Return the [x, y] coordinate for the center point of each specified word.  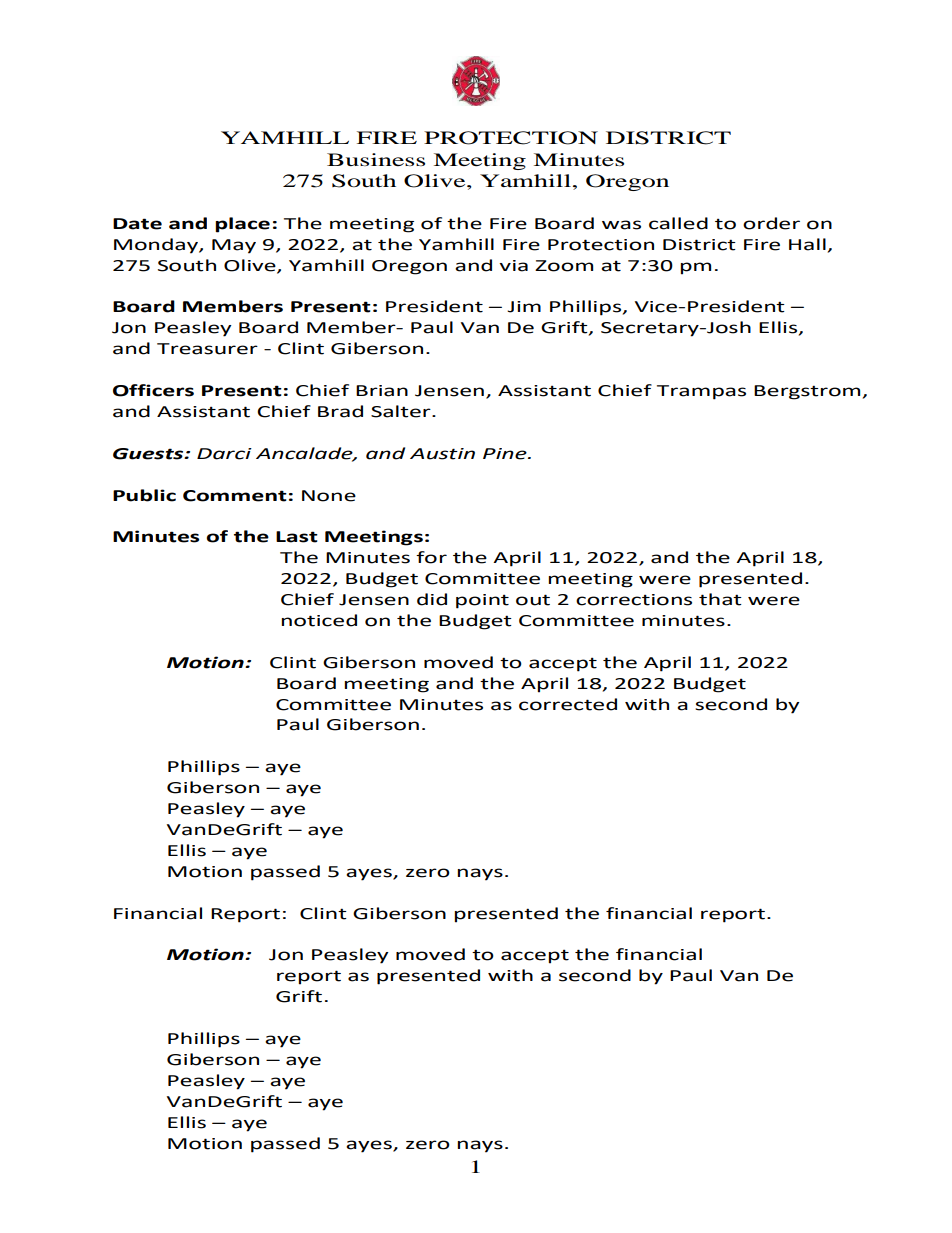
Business [376, 159]
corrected [568, 704]
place [242, 225]
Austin [442, 454]
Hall [807, 244]
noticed [319, 620]
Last [297, 537]
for [431, 557]
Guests [149, 454]
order [771, 223]
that [720, 599]
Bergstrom [807, 392]
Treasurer [207, 349]
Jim [524, 307]
